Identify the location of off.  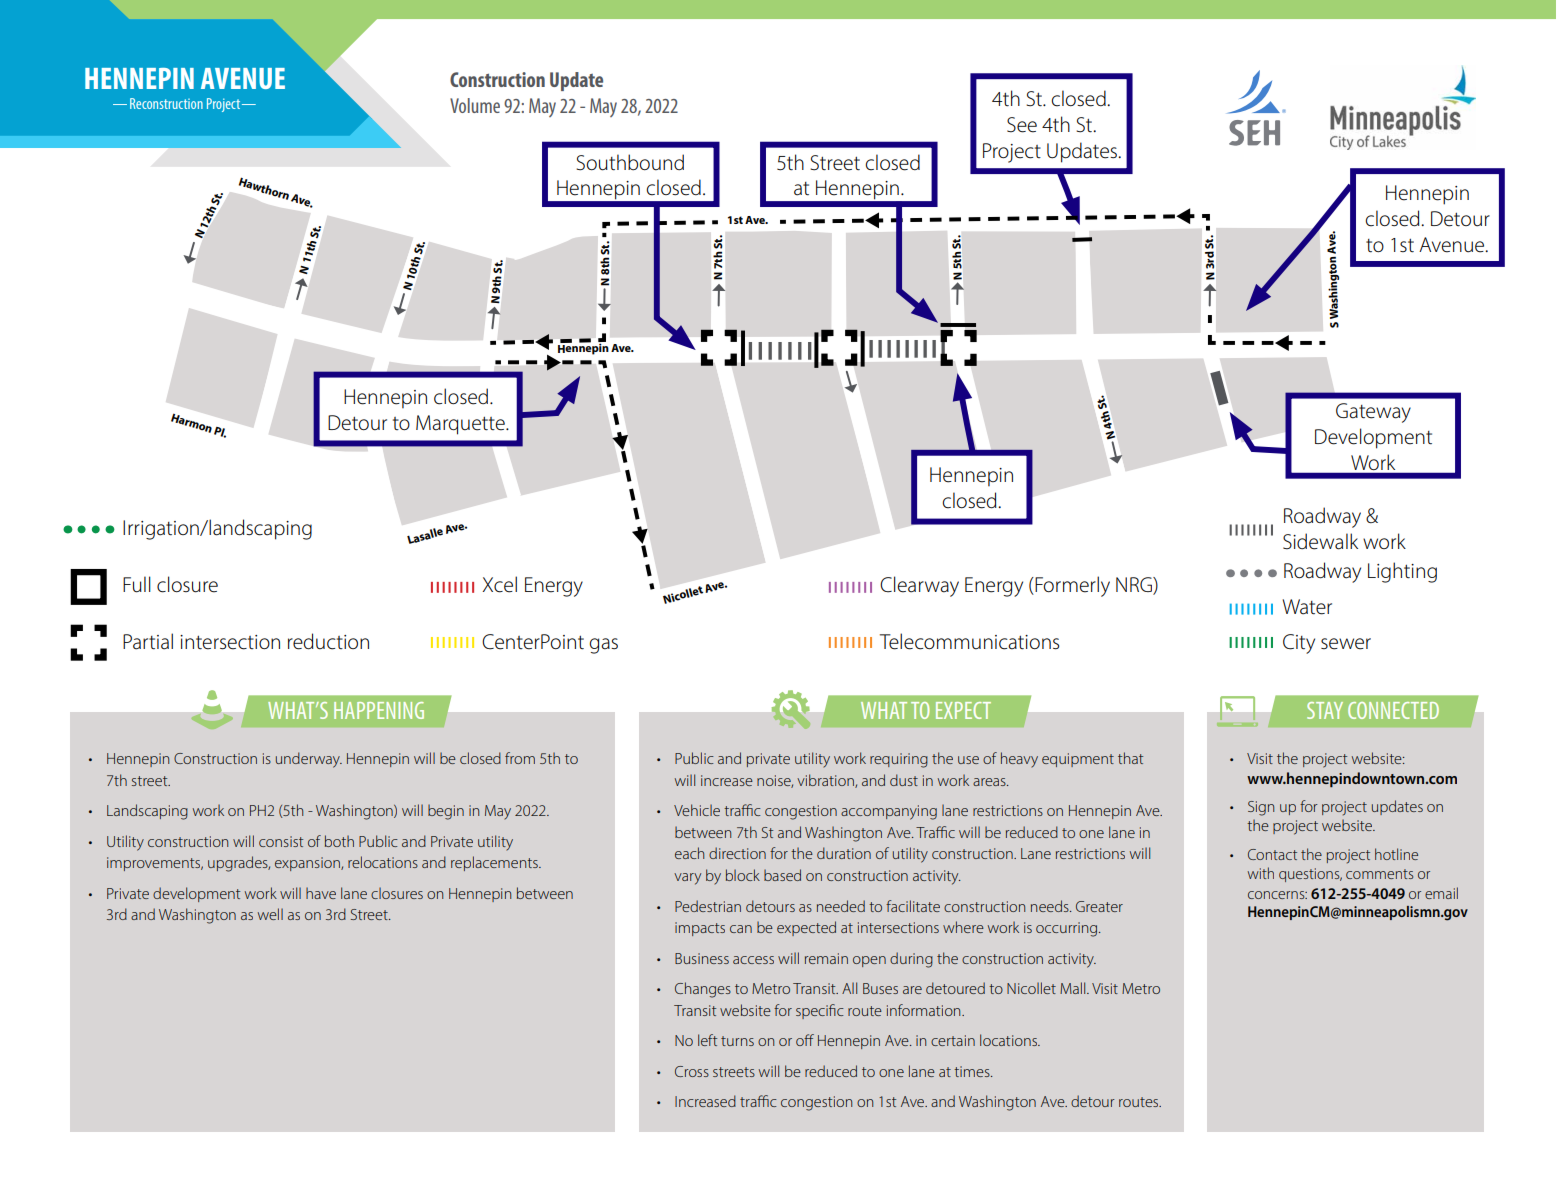
(805, 1040).
